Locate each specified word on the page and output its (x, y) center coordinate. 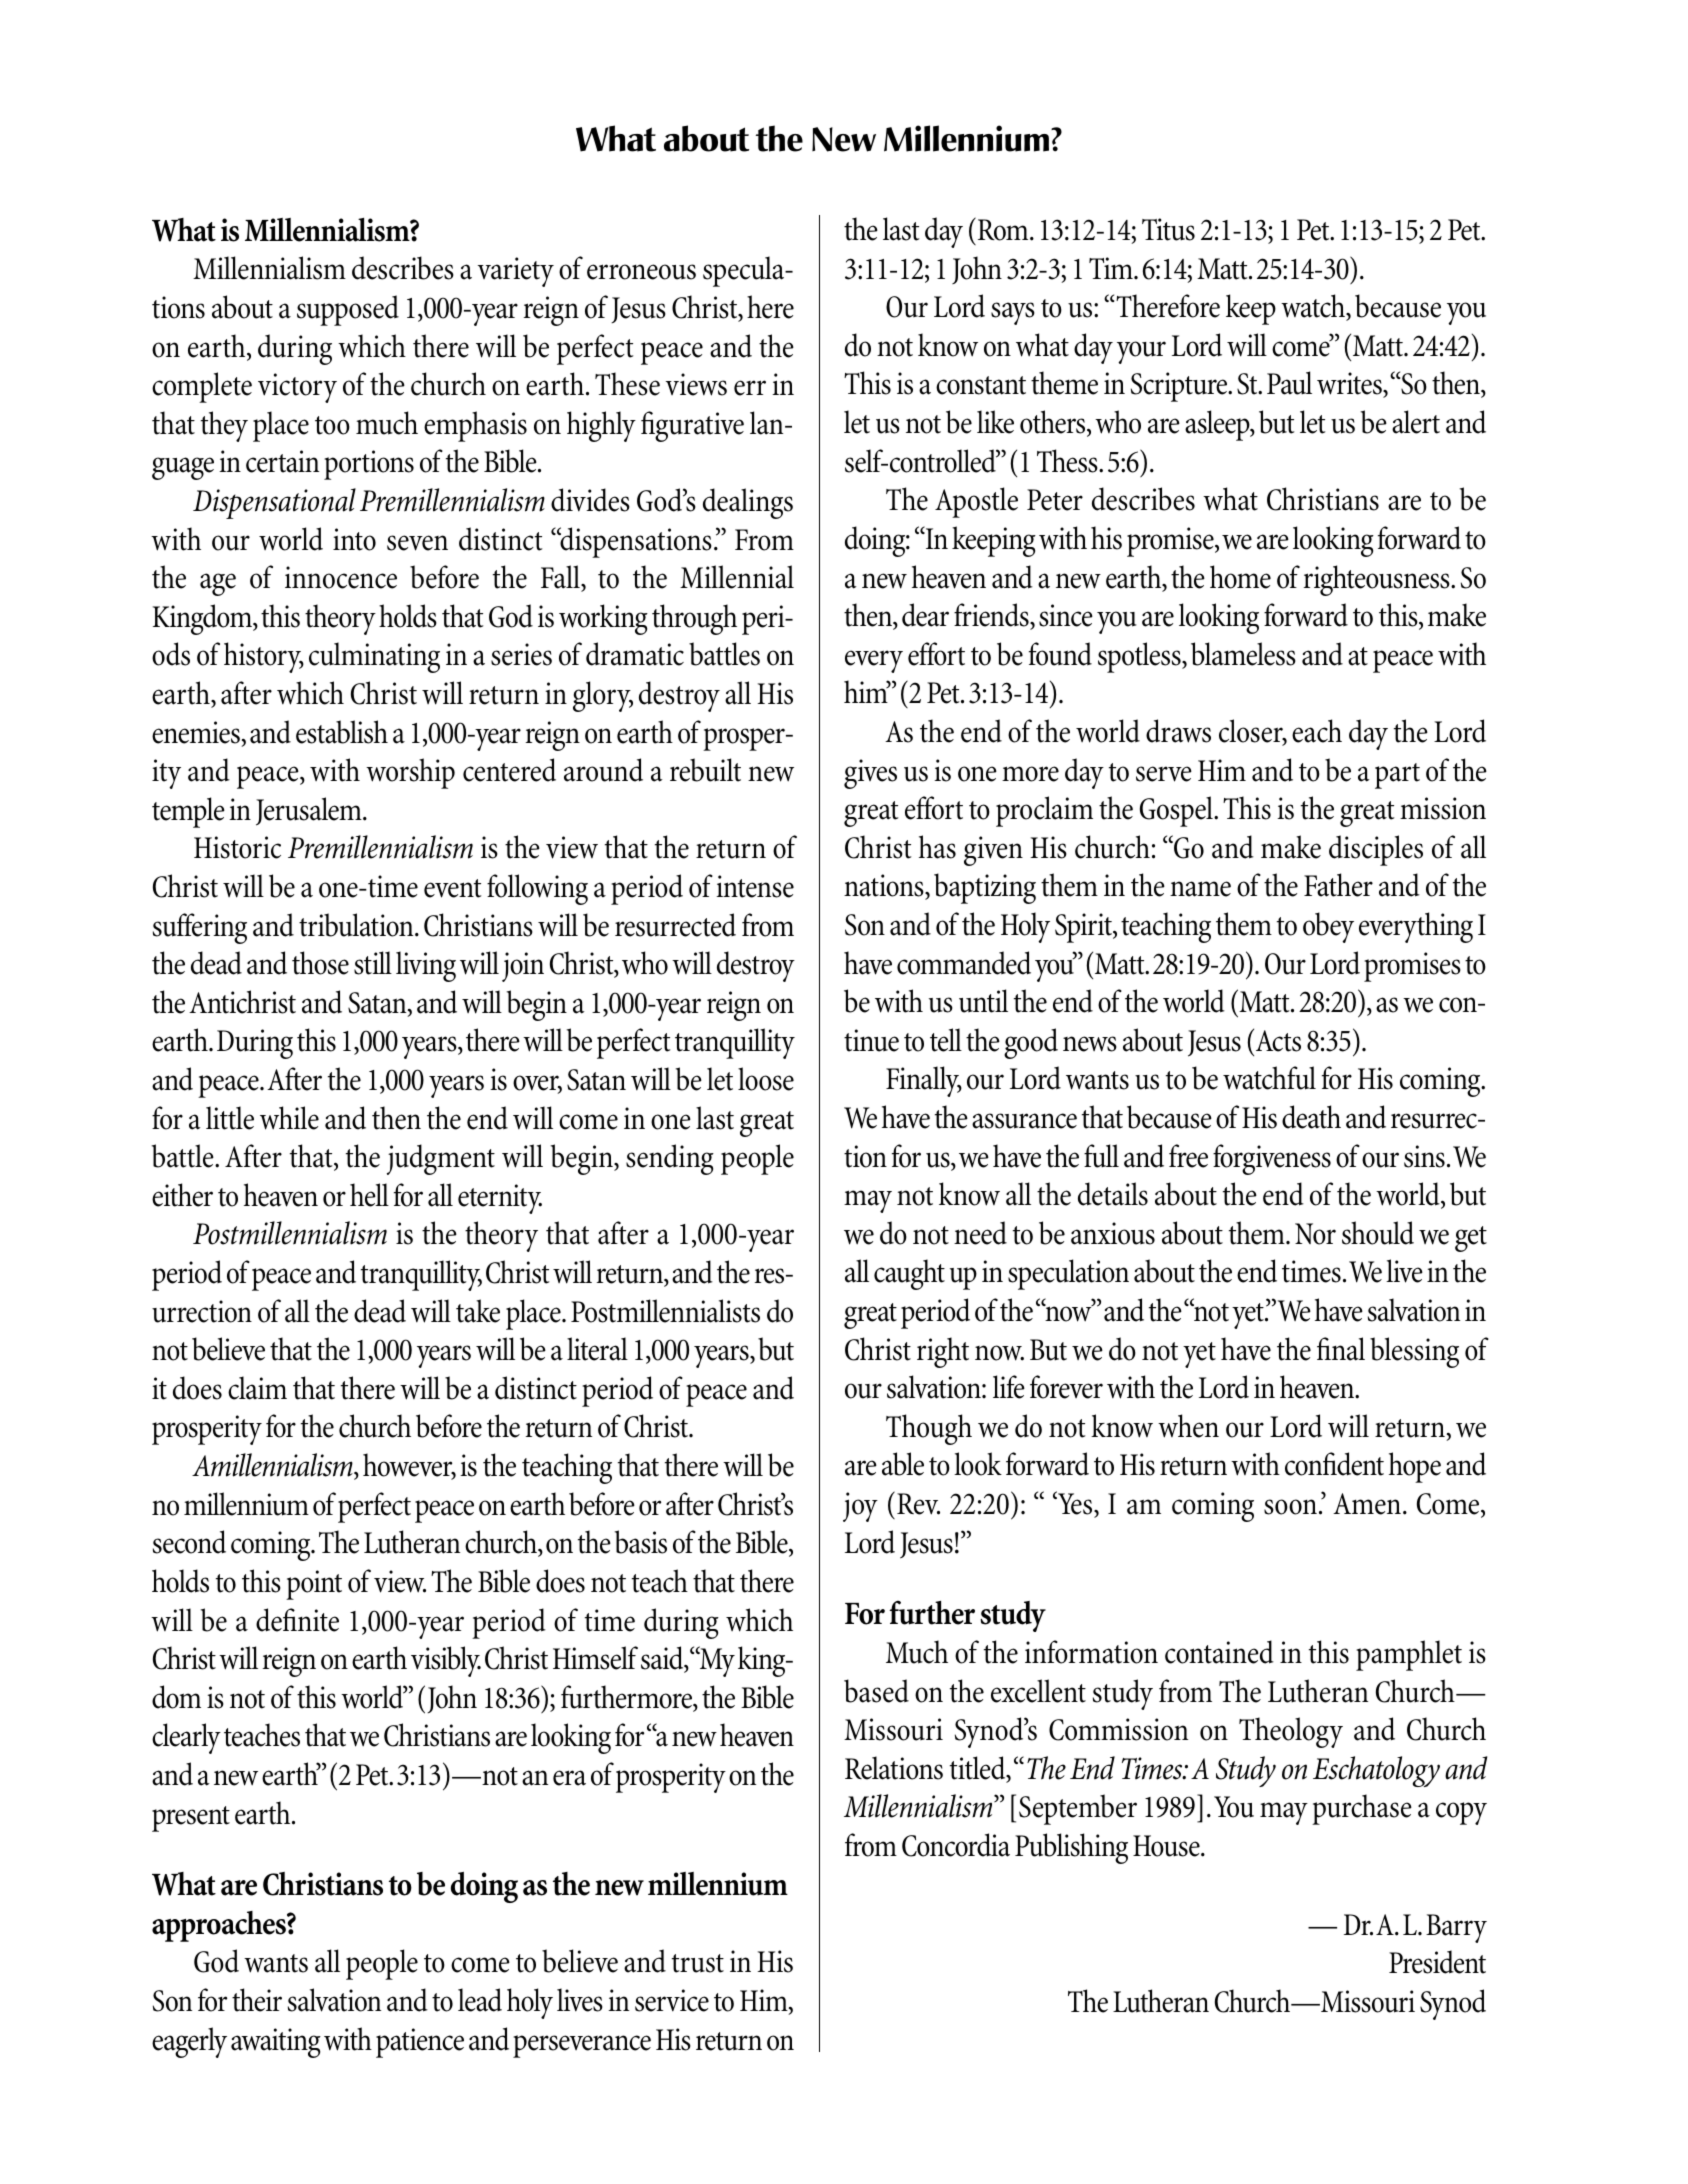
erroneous (641, 272)
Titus (1168, 229)
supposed (348, 310)
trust (698, 1963)
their (257, 2000)
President (1437, 1962)
